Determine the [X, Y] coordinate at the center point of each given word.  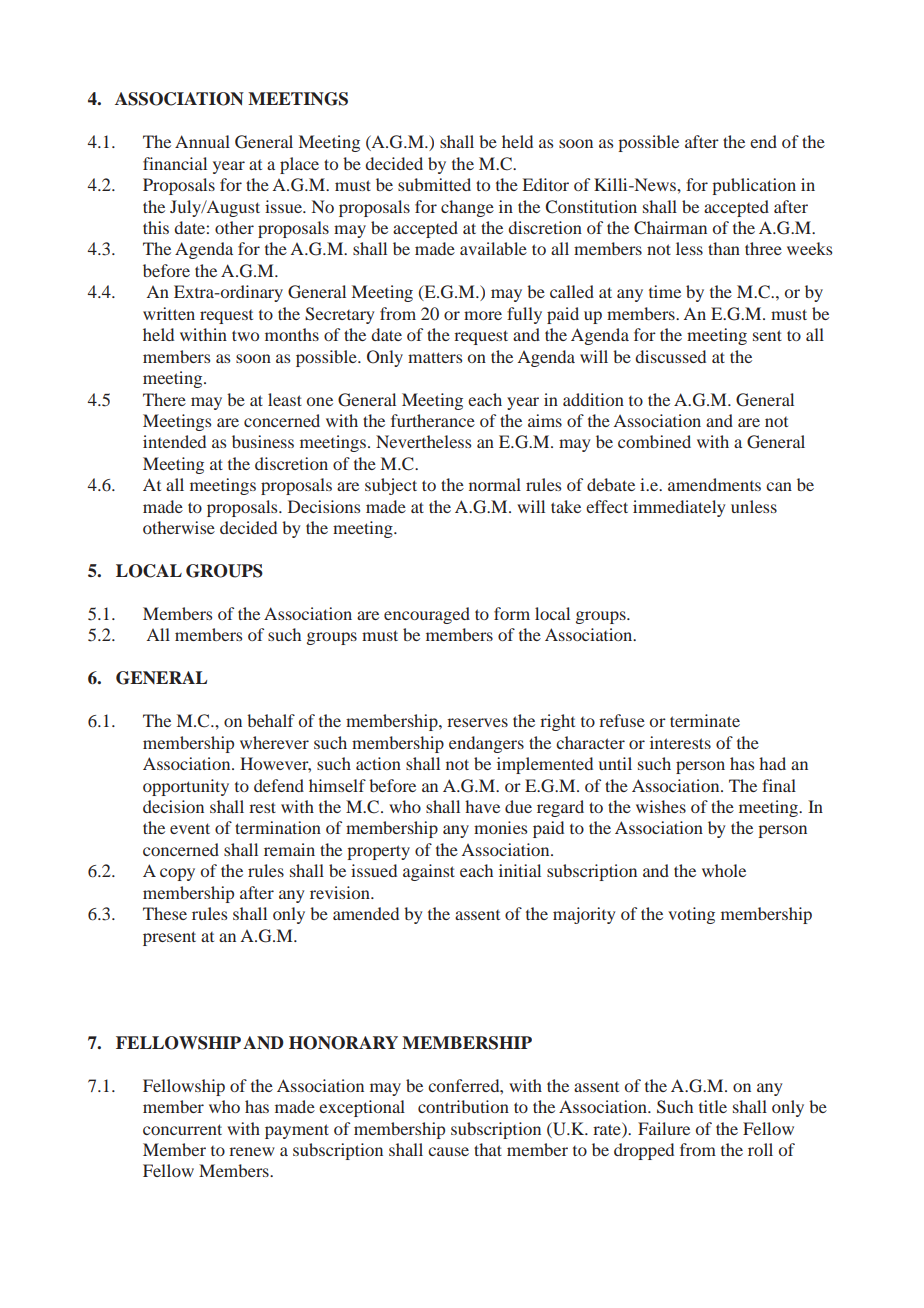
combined [654, 441]
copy [177, 874]
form [512, 613]
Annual [202, 141]
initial [520, 870]
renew [252, 1151]
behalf [271, 720]
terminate [705, 720]
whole [724, 870]
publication [754, 186]
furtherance [433, 420]
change [467, 208]
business [263, 441]
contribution [463, 1106]
